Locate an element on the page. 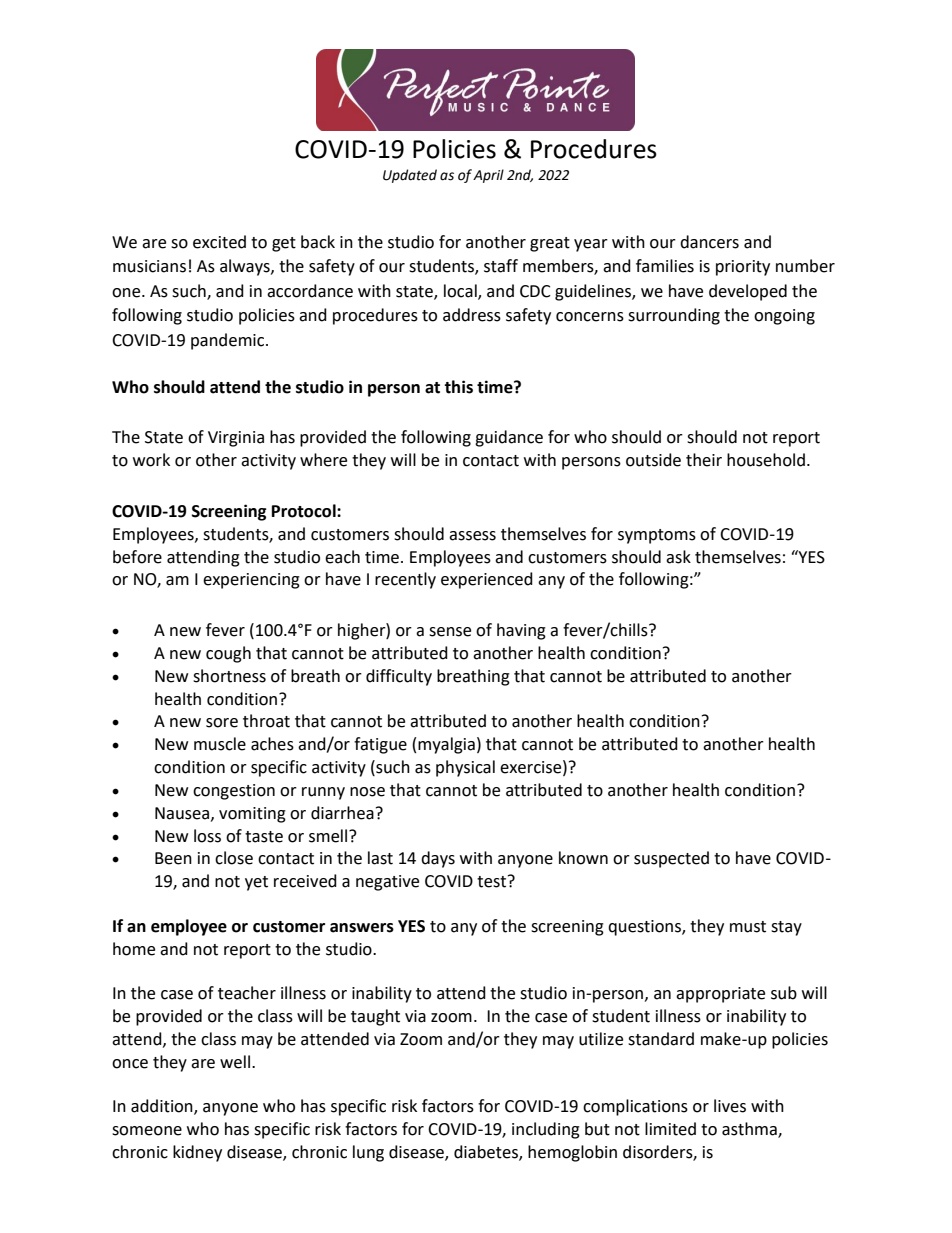 This page has height=1233, width=952. guidance is located at coordinates (509, 438).
